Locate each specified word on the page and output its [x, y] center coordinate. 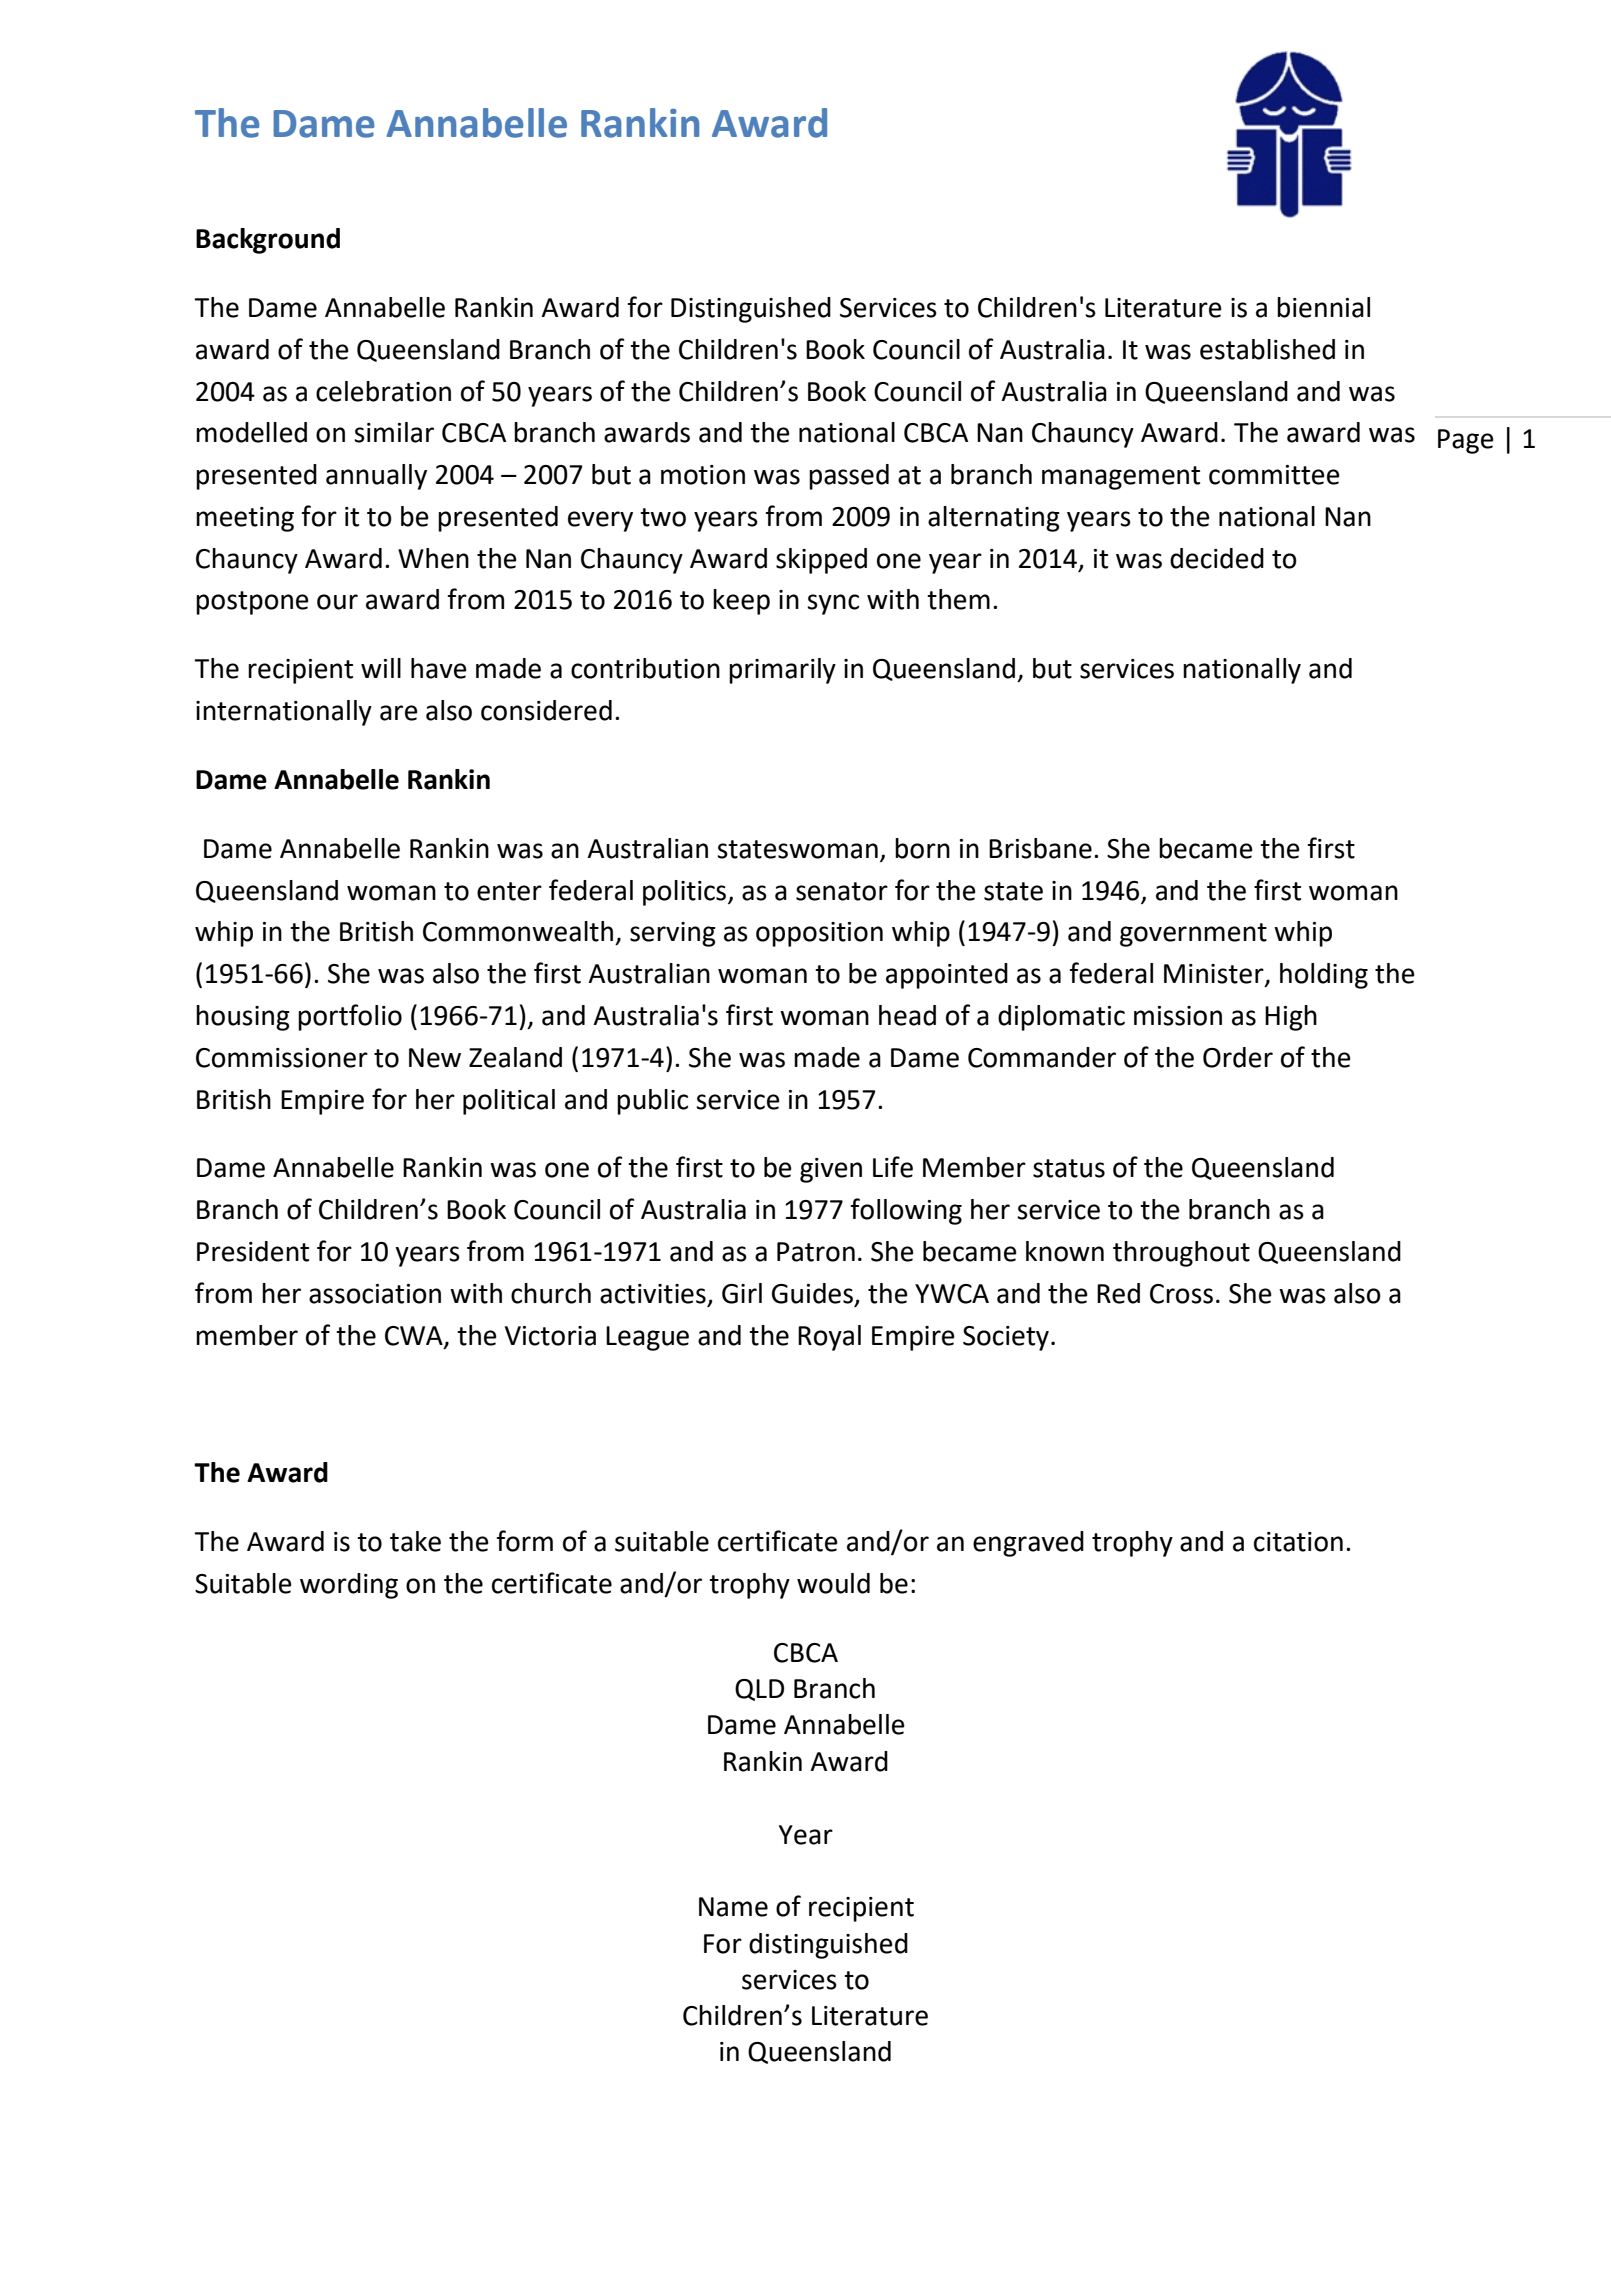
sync [833, 604]
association [375, 1294]
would [833, 1583]
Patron [816, 1252]
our [337, 602]
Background [268, 241]
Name [733, 1907]
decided [1217, 558]
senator [842, 891]
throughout [1181, 1254]
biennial [1323, 307]
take [415, 1541]
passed [849, 477]
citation [1298, 1542]
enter [509, 891]
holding [1324, 976]
